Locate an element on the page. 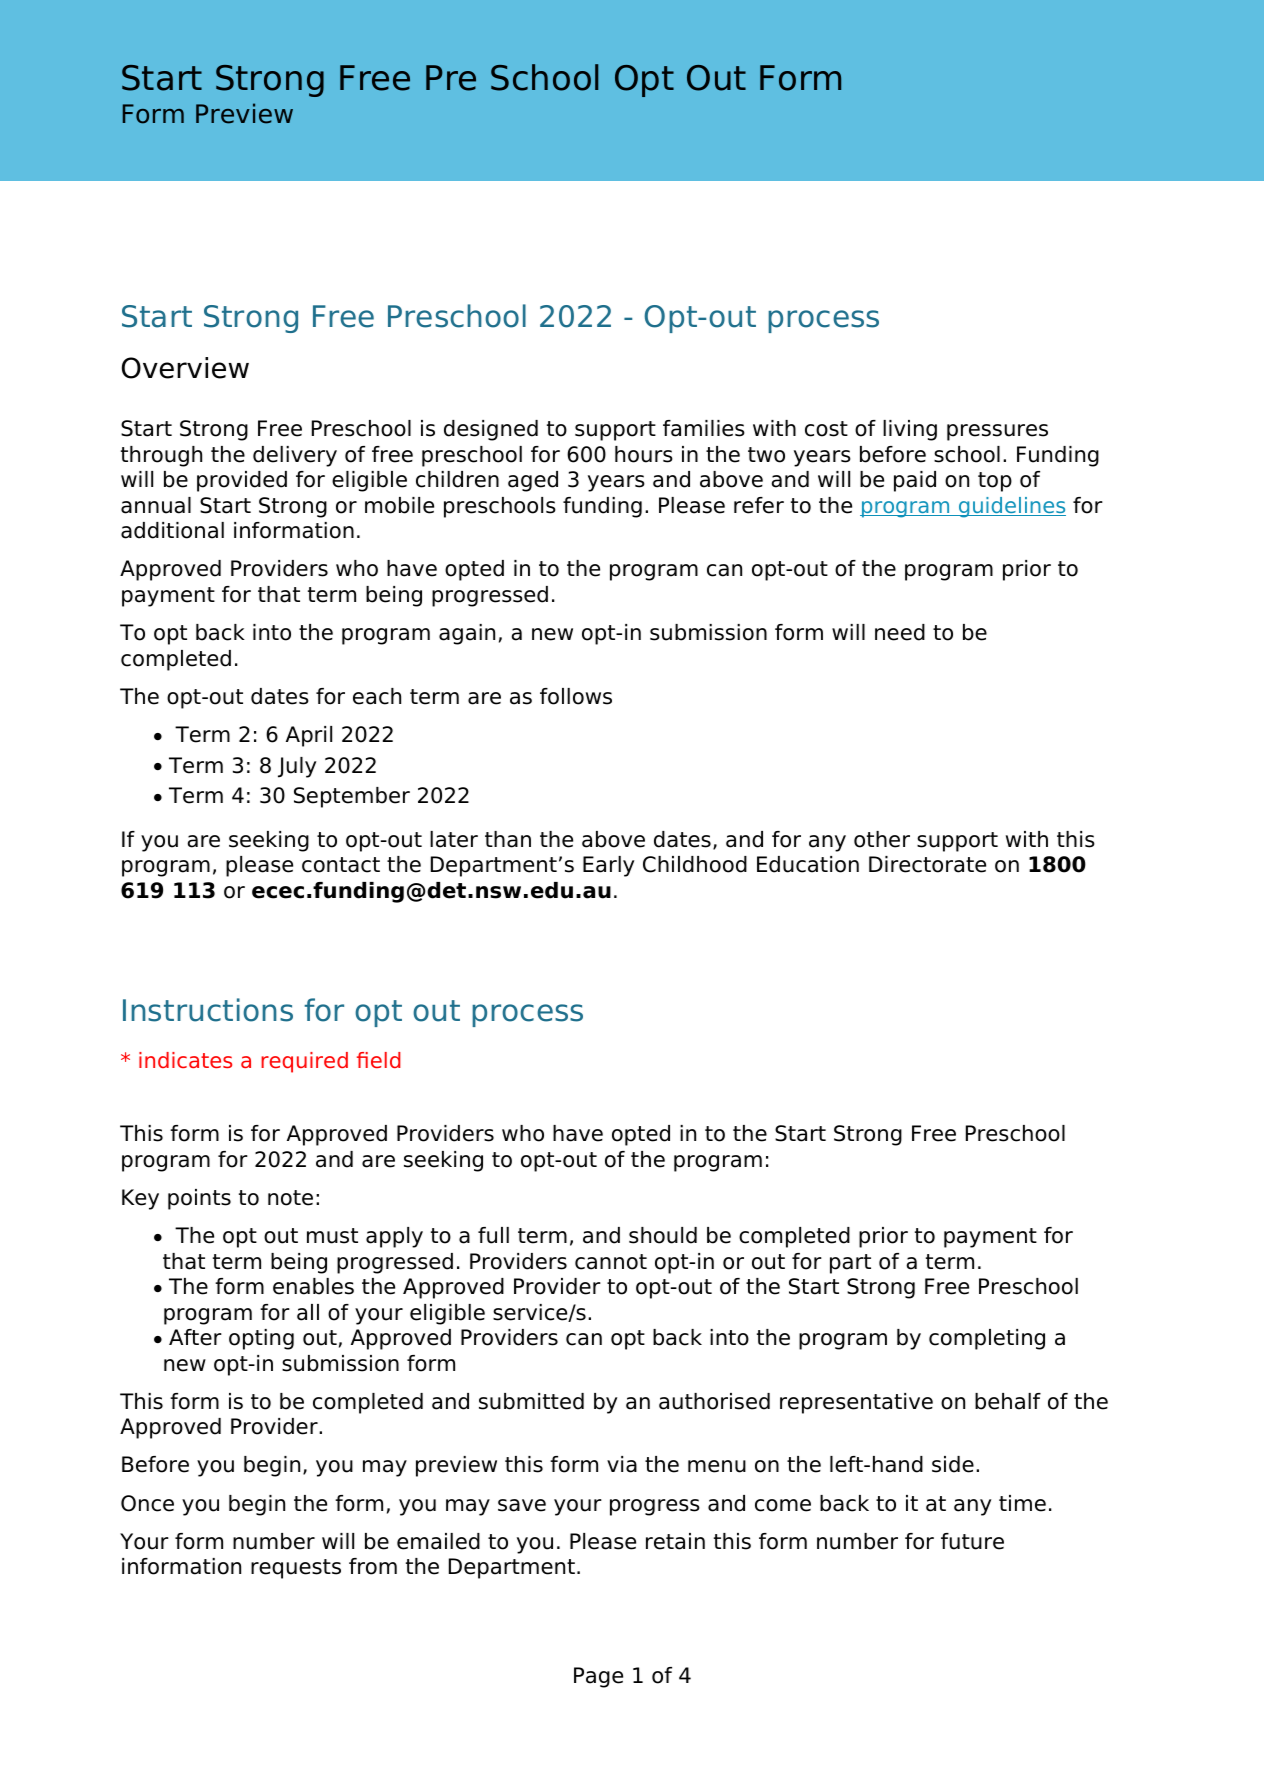 This page has width=1264, height=1788. need is located at coordinates (900, 632).
